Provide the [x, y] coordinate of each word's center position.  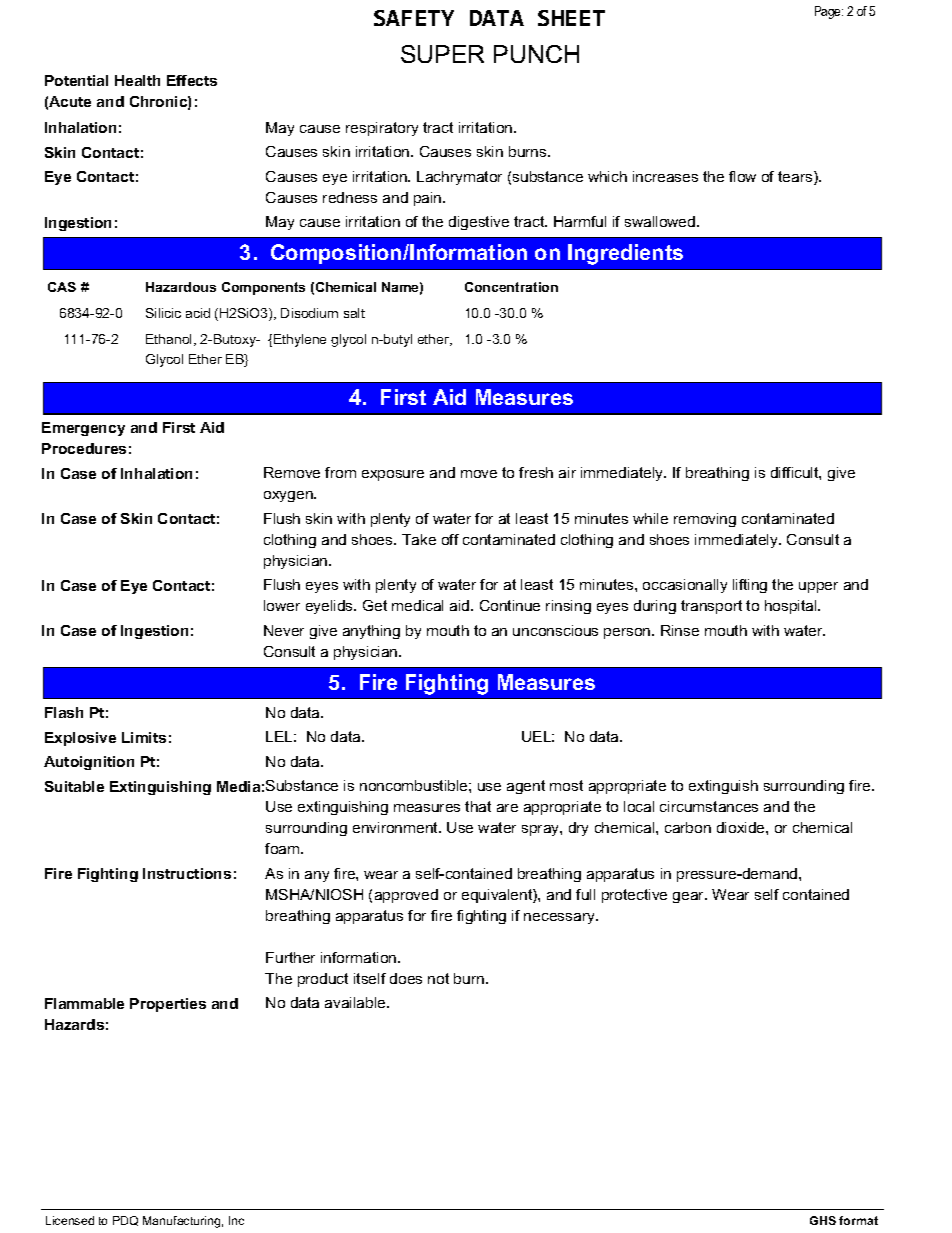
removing [705, 520]
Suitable [74, 786]
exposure [393, 475]
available [356, 1002]
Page [829, 12]
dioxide [742, 827]
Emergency [83, 429]
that [478, 806]
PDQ [125, 1221]
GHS [823, 1220]
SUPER [442, 54]
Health [137, 80]
